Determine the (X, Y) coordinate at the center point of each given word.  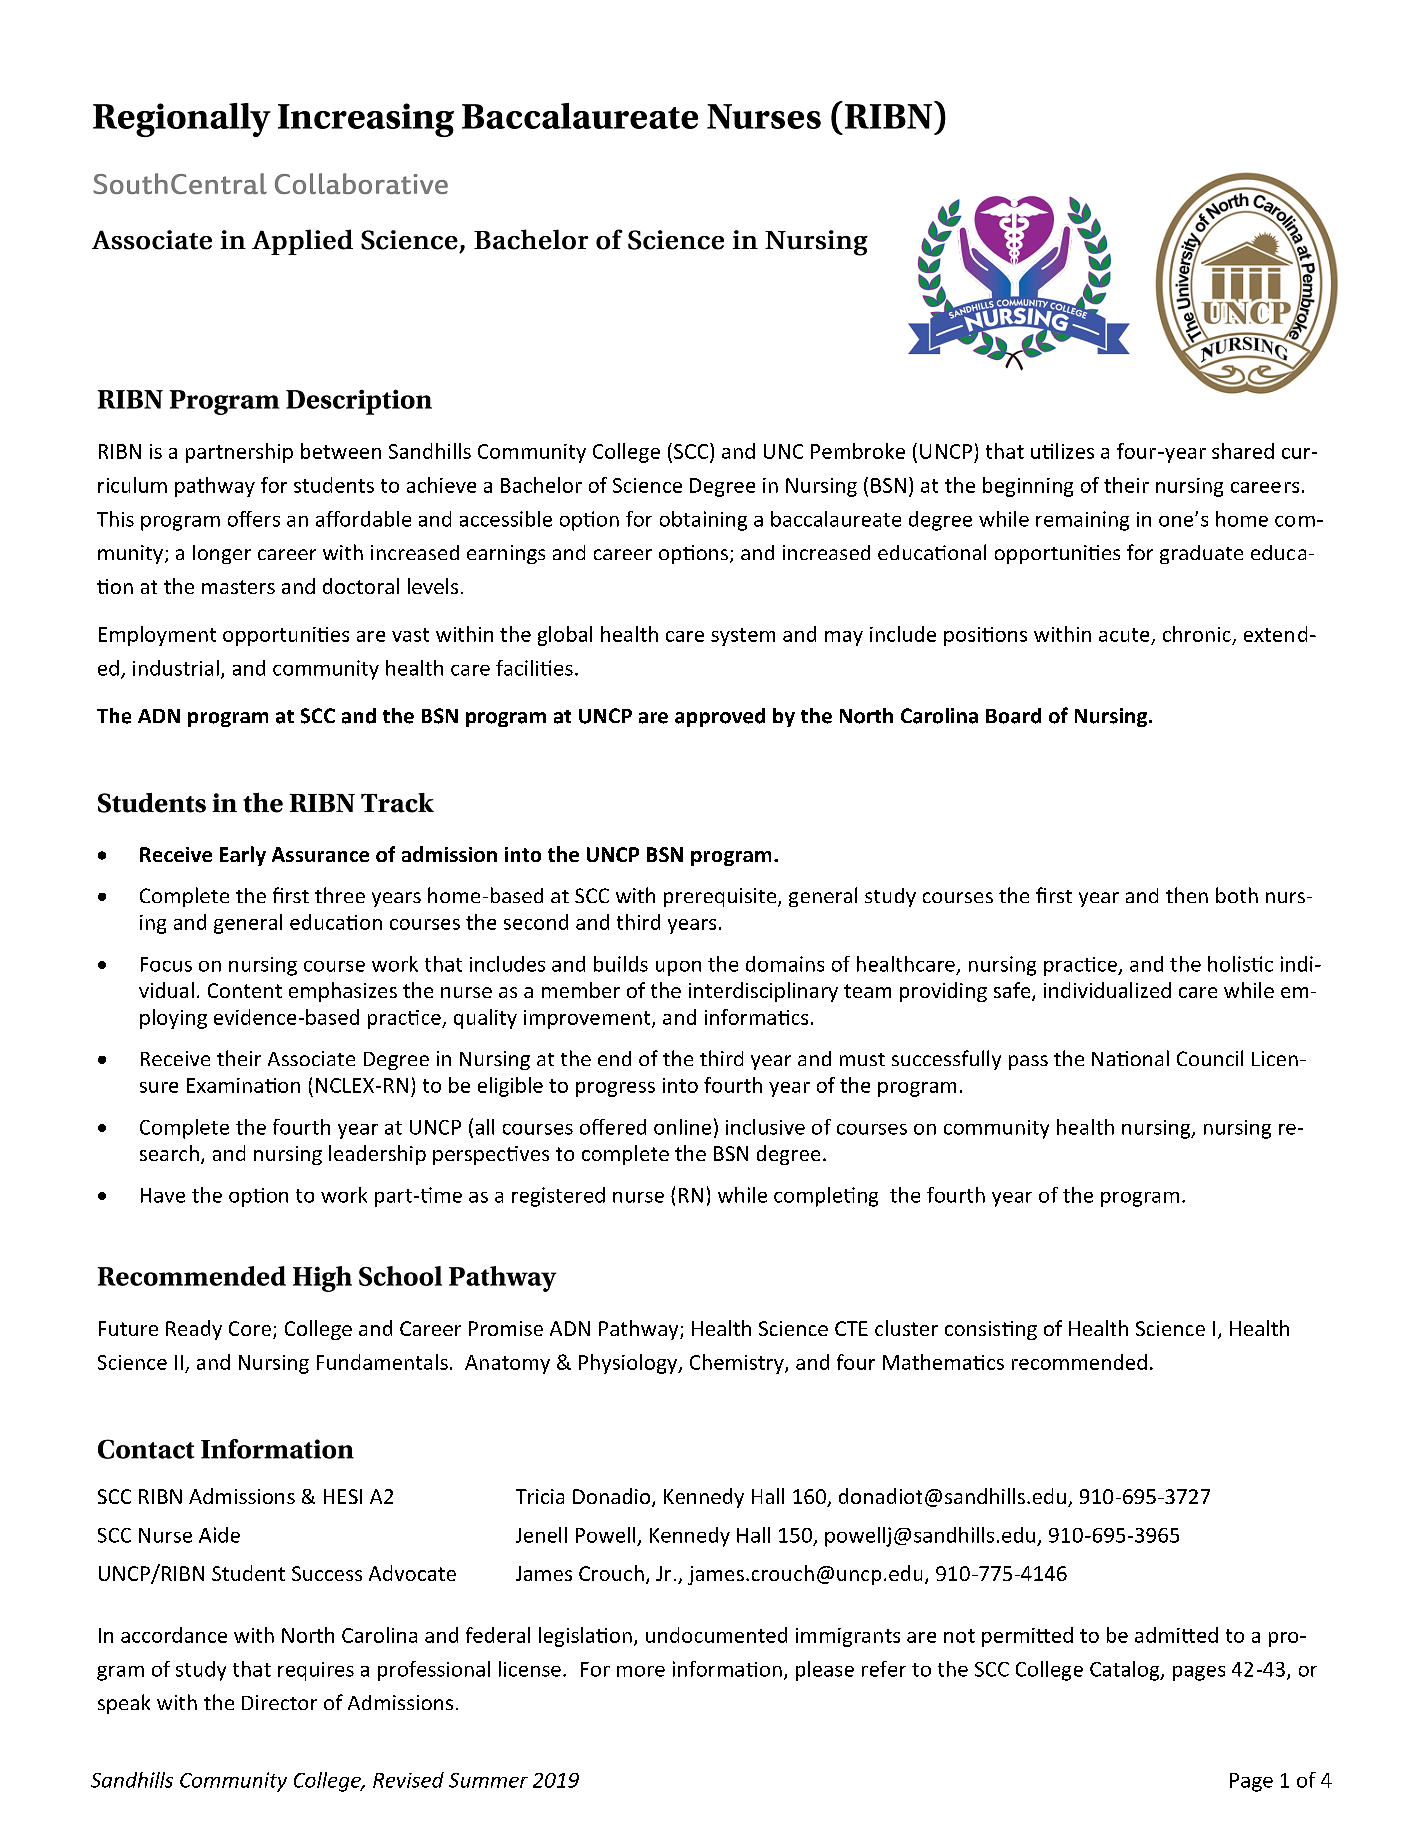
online (682, 1127)
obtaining (703, 521)
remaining (1082, 521)
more (641, 1671)
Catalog (1126, 1671)
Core (250, 1328)
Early (243, 856)
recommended (1079, 1362)
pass (1028, 1062)
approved (720, 717)
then (1187, 895)
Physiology (629, 1364)
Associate (311, 1058)
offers (254, 519)
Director (279, 1702)
